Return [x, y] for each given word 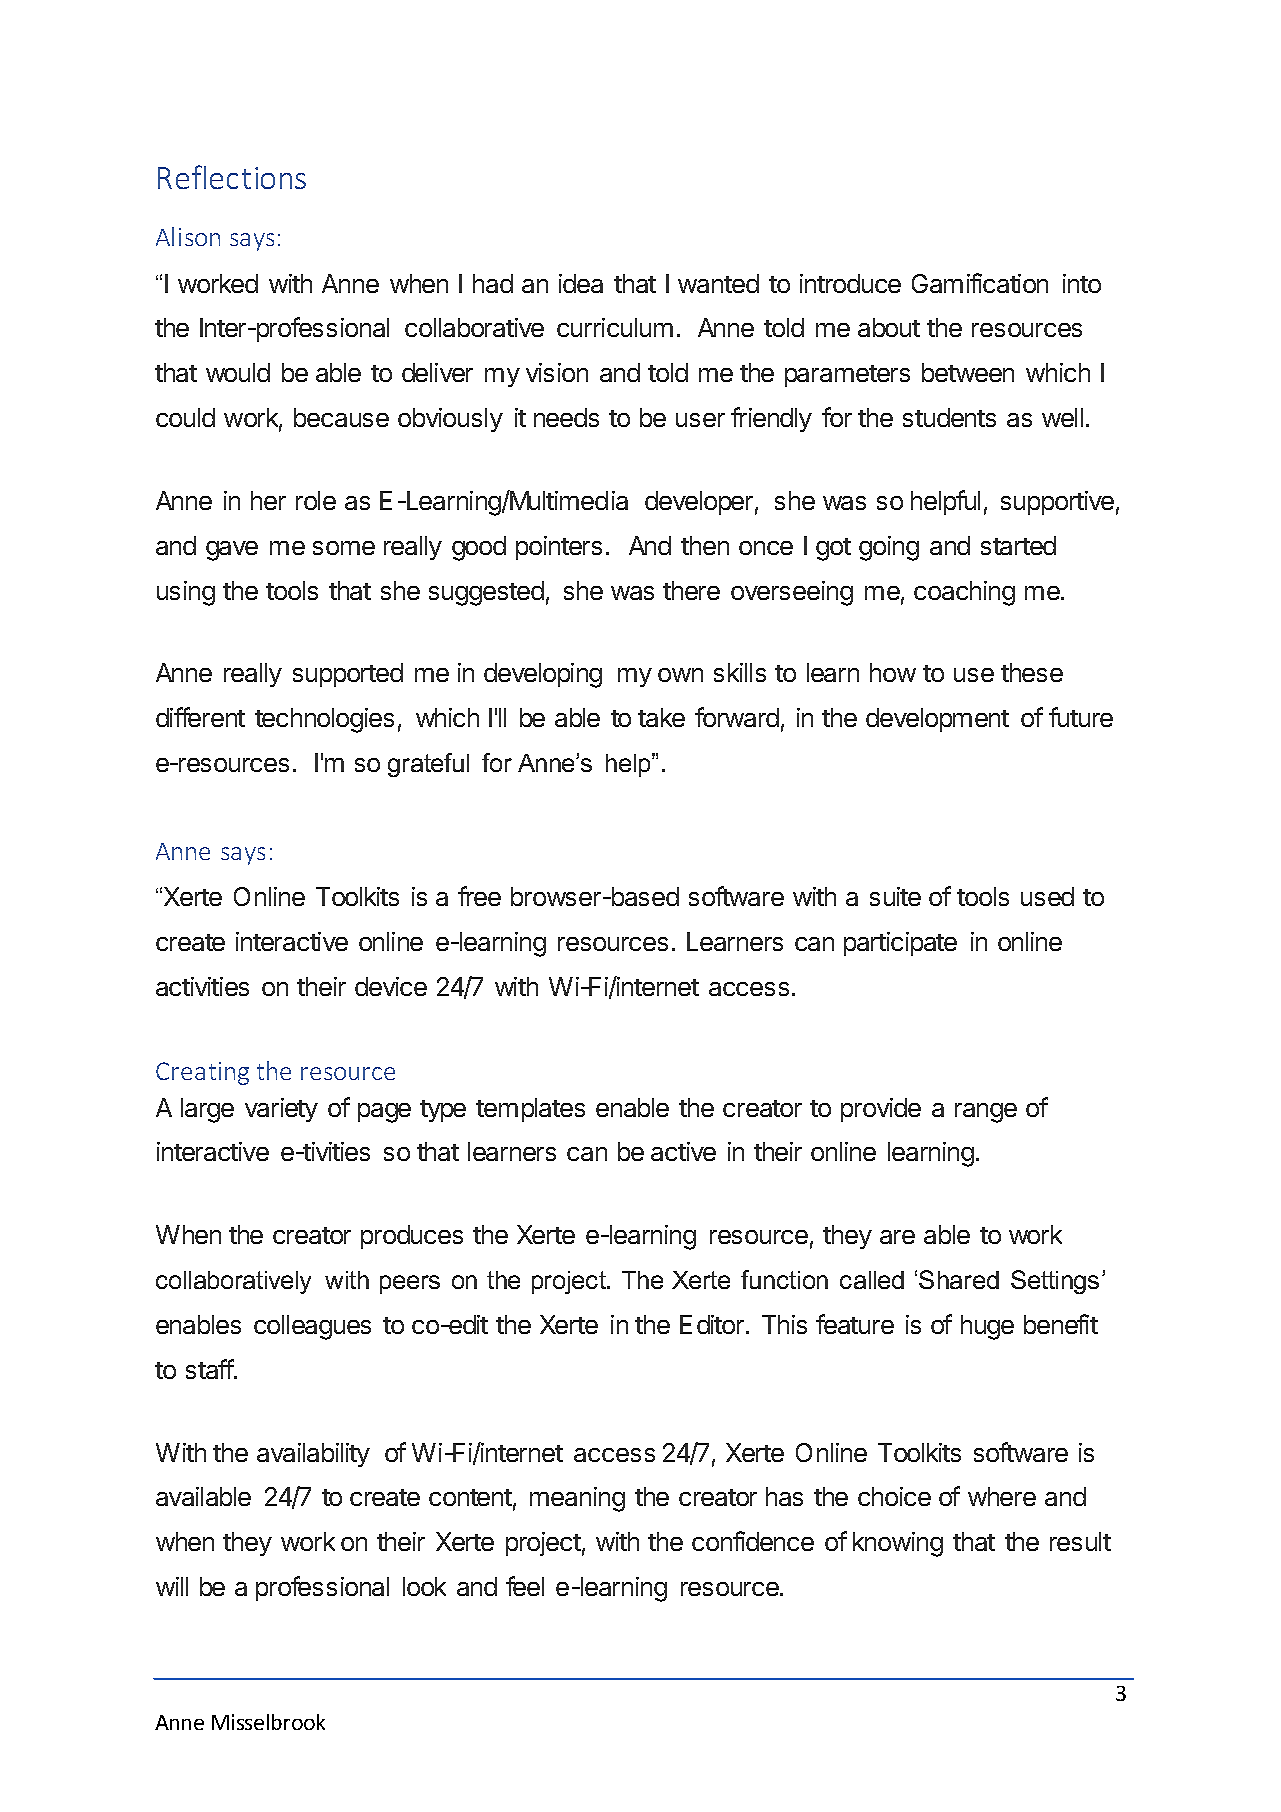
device [391, 986]
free [479, 896]
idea [581, 283]
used [1047, 896]
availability [313, 1455]
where [1002, 1496]
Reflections [232, 177]
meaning [577, 1499]
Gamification [980, 283]
